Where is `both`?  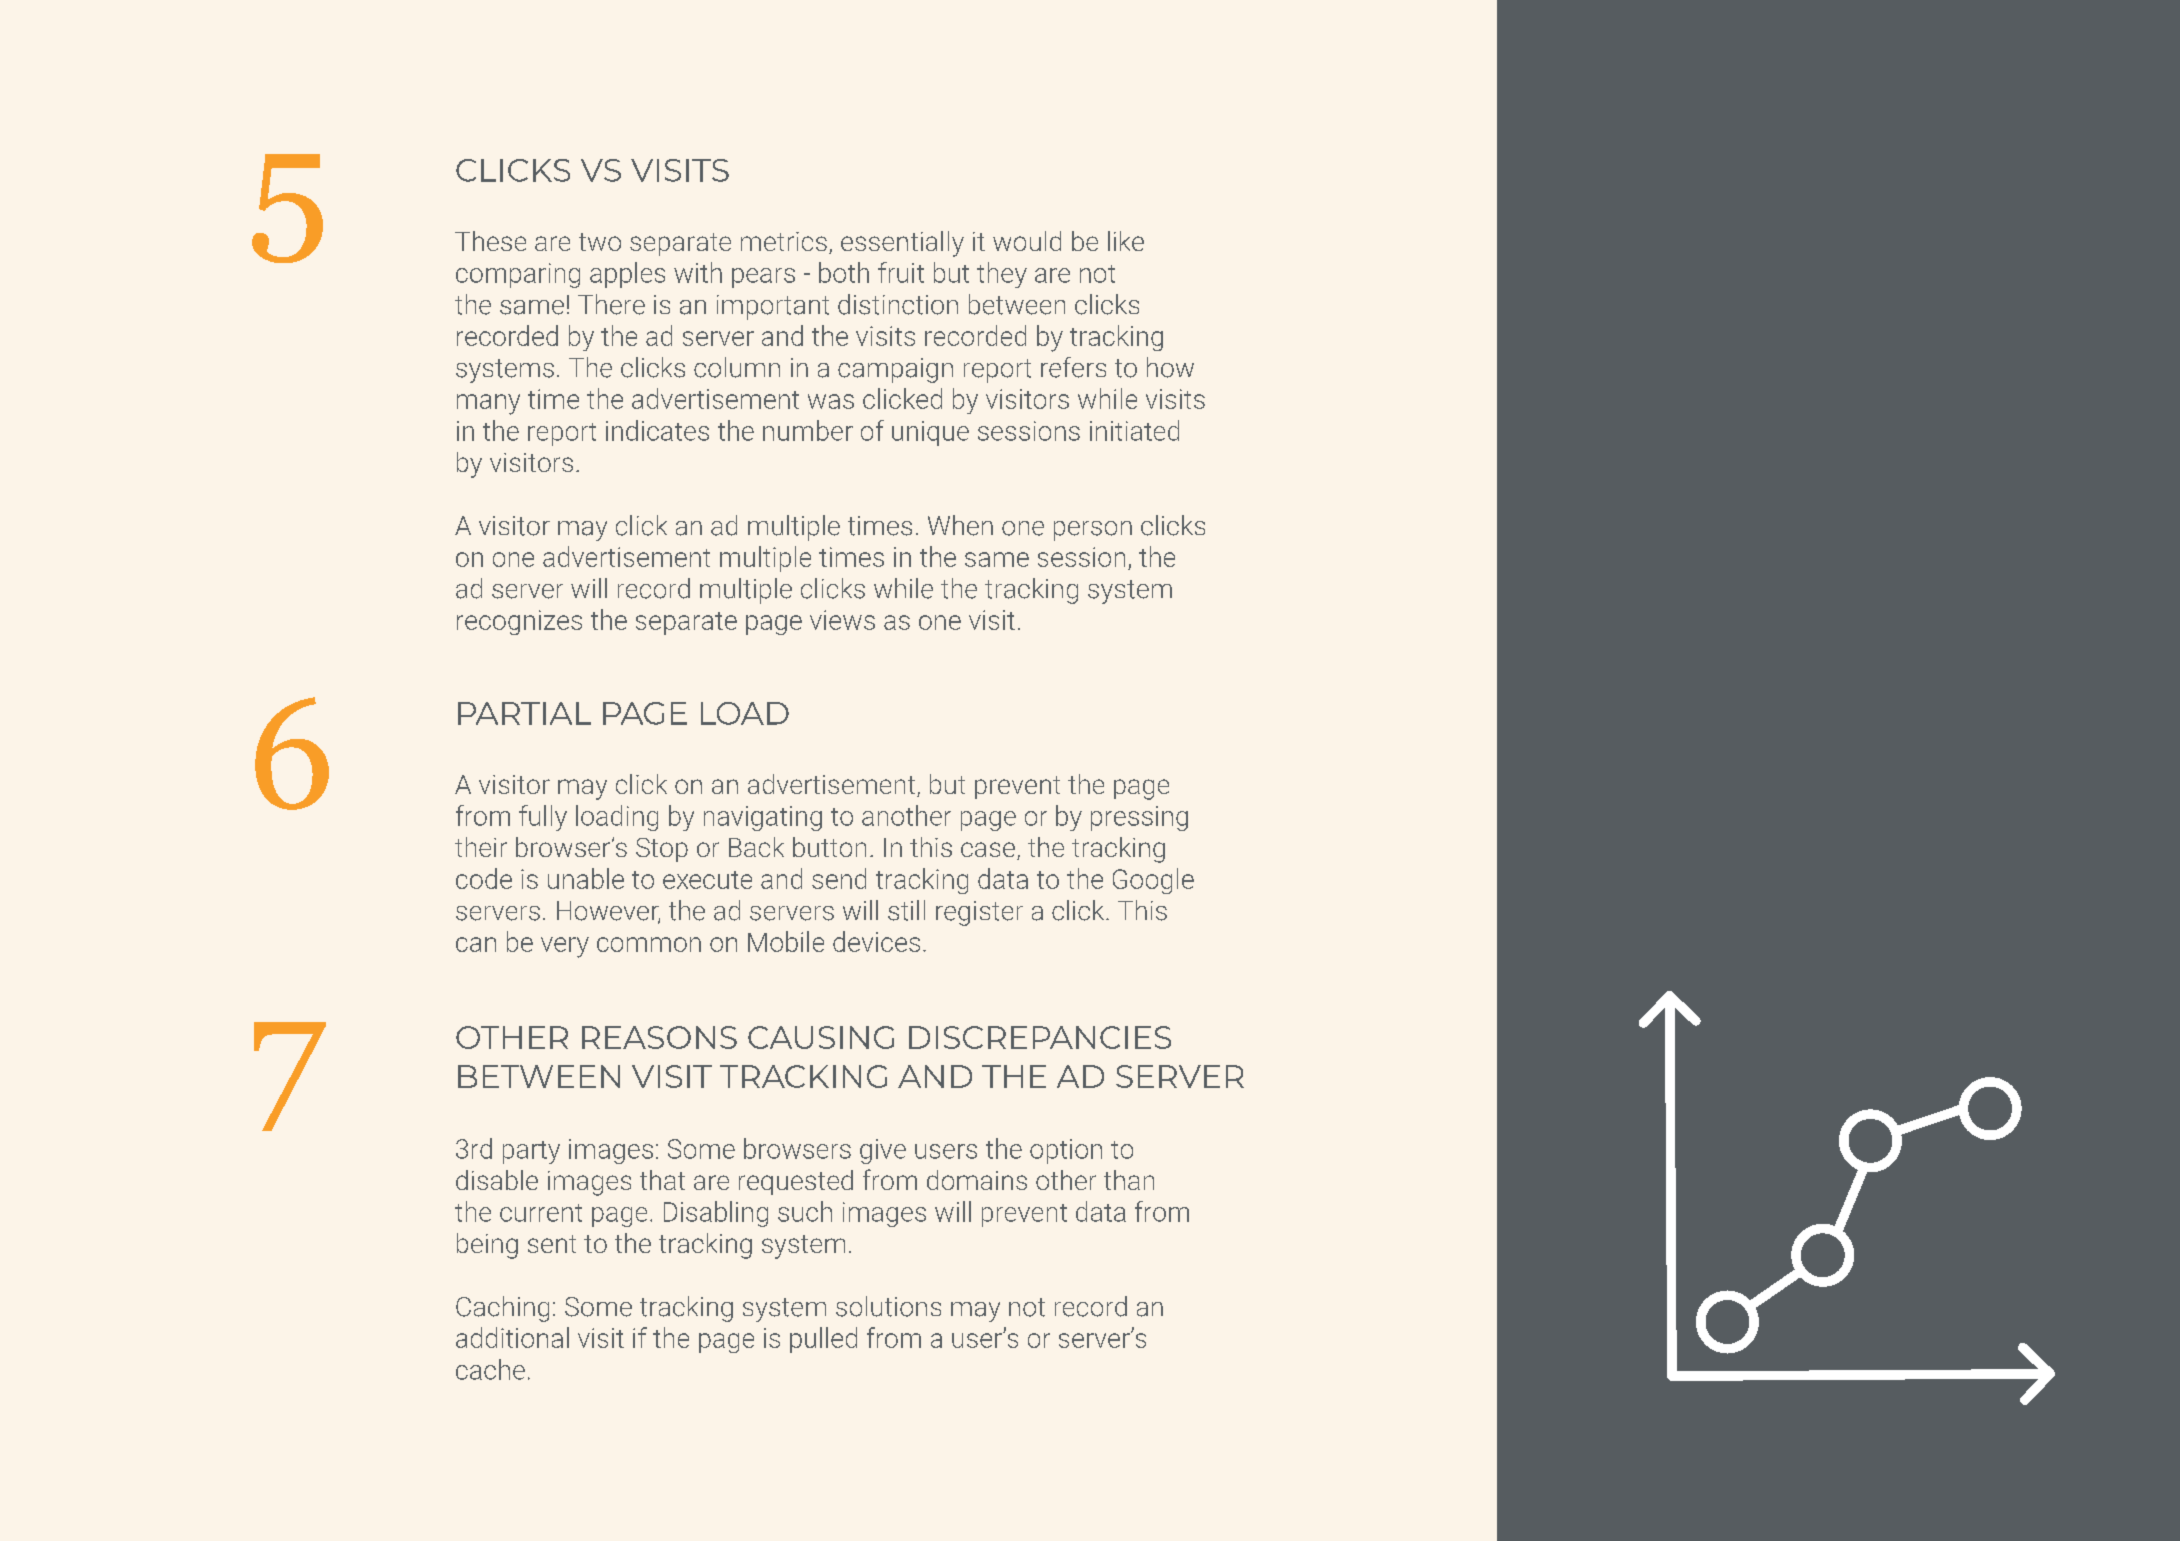 both is located at coordinates (844, 272).
